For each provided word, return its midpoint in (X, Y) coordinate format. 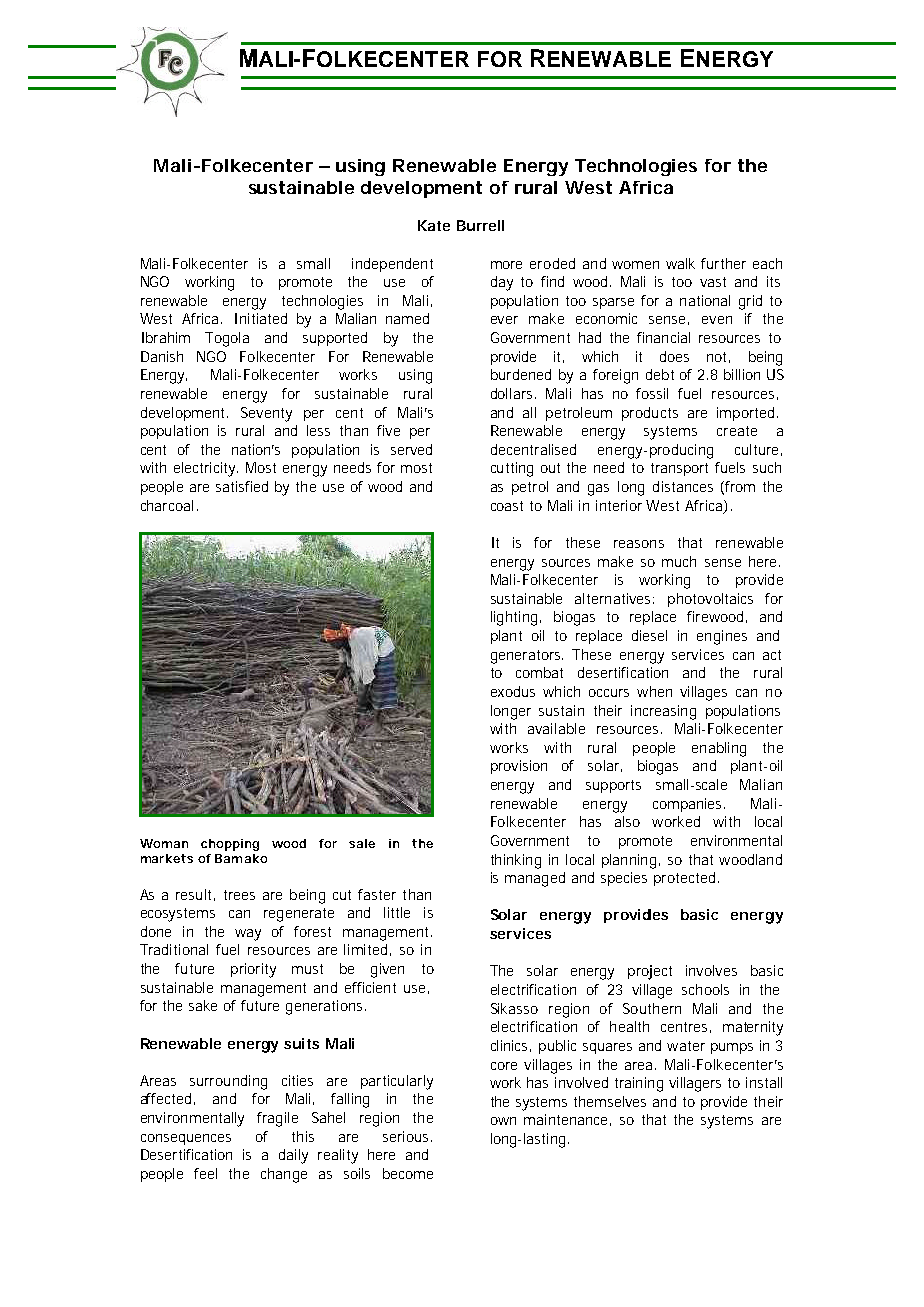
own (503, 1121)
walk (680, 263)
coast (507, 506)
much (679, 561)
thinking (516, 861)
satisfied (242, 486)
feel (205, 1173)
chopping (230, 845)
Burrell (480, 225)
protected (684, 879)
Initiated (261, 318)
